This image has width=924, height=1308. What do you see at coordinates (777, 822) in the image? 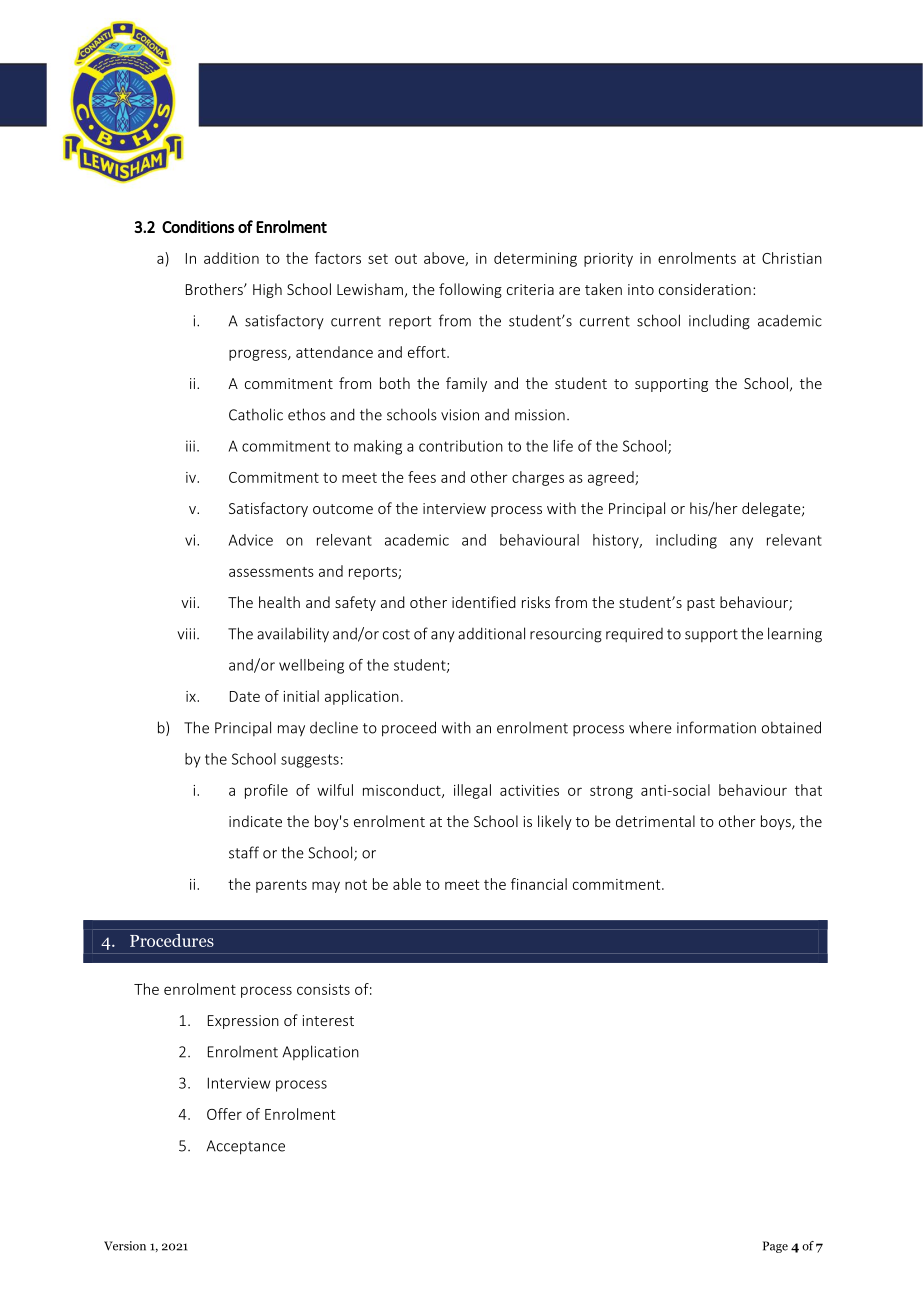
I see `boys` at bounding box center [777, 822].
